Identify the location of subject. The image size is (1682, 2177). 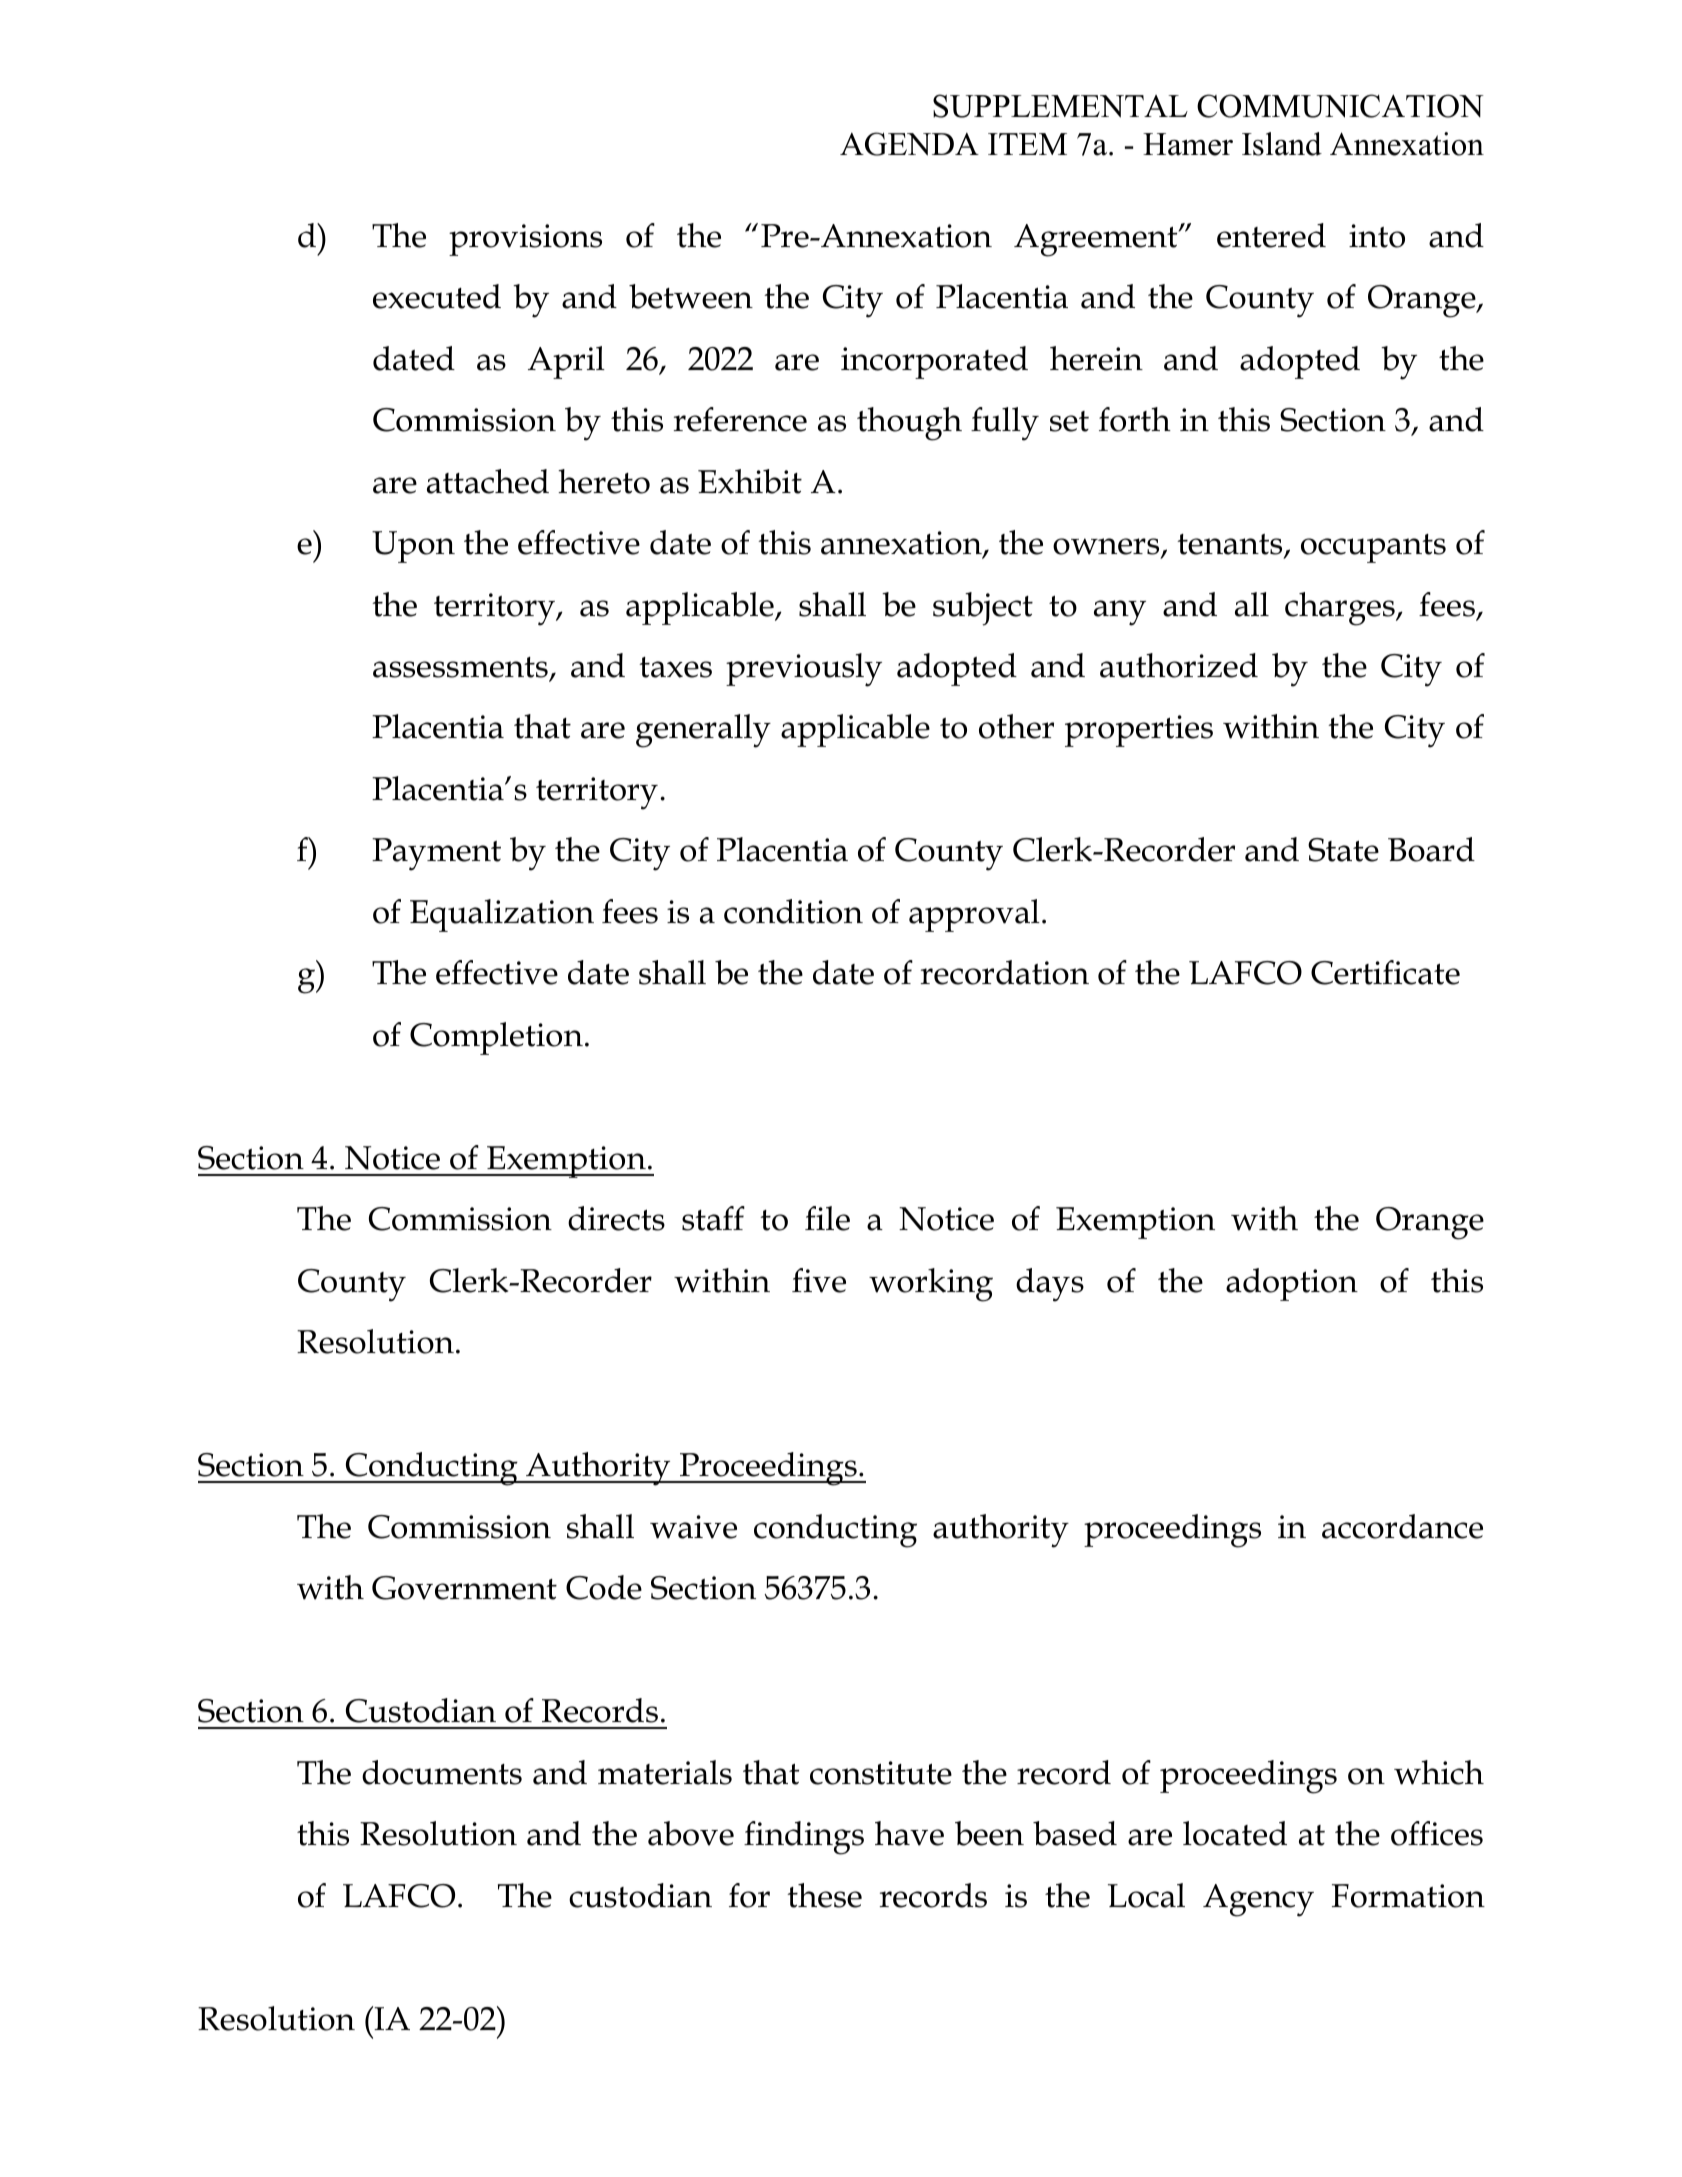
(983, 609).
